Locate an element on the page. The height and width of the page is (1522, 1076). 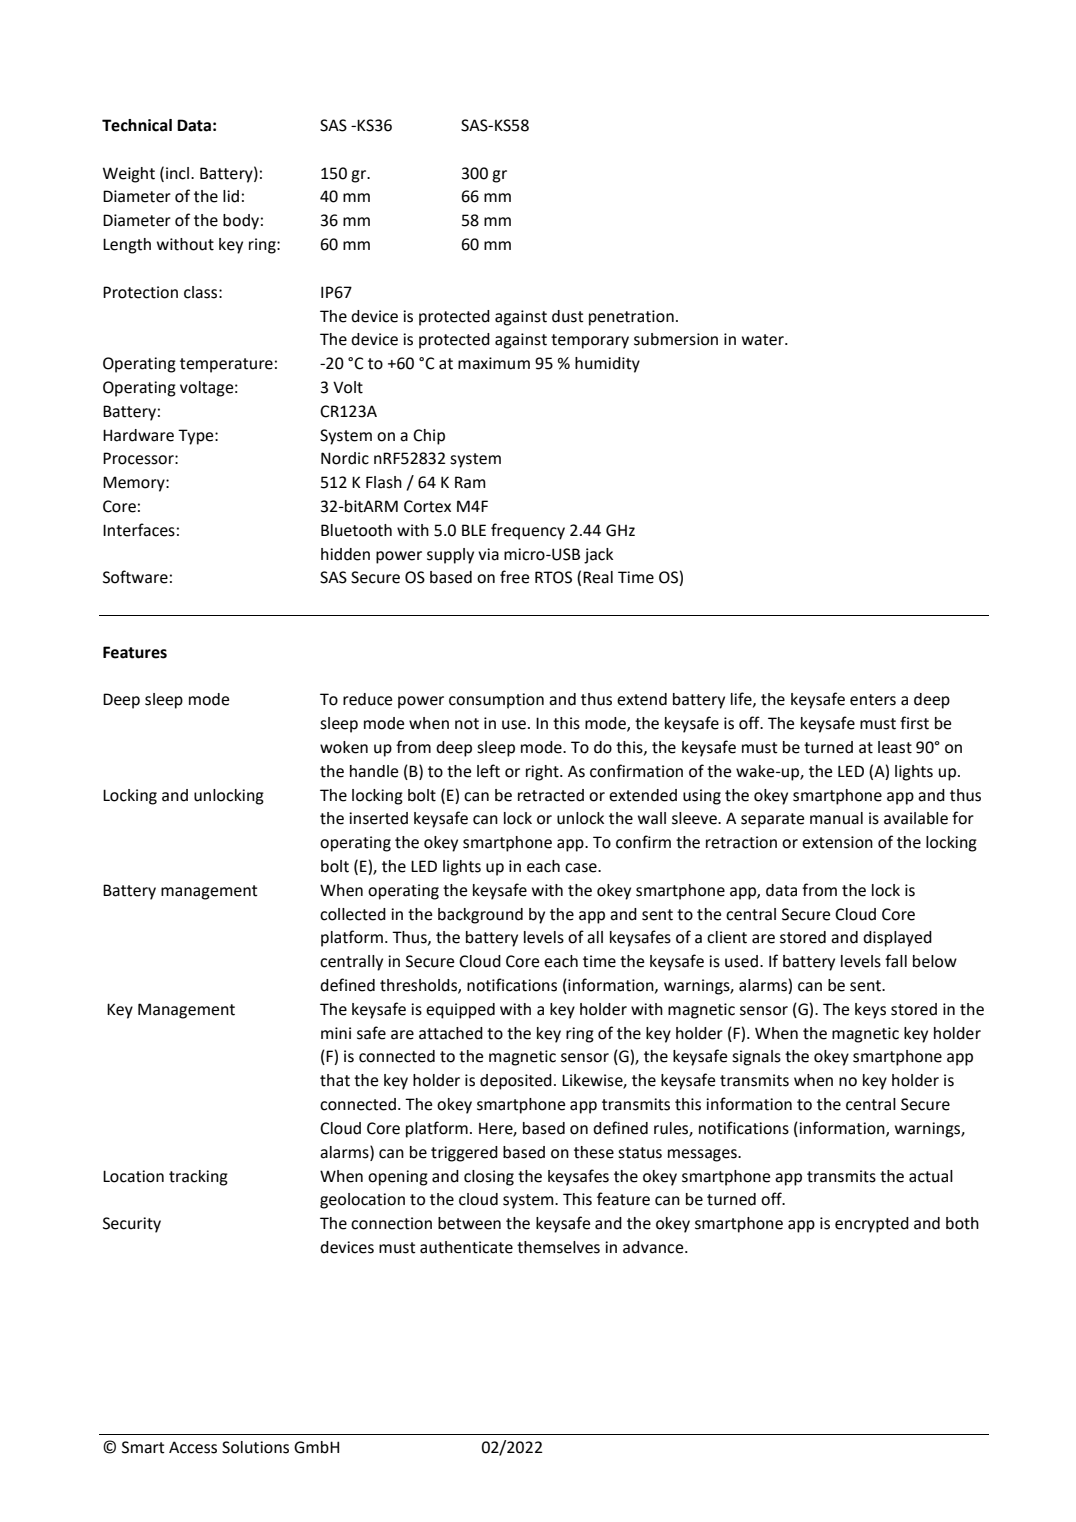
retracted is located at coordinates (551, 795).
